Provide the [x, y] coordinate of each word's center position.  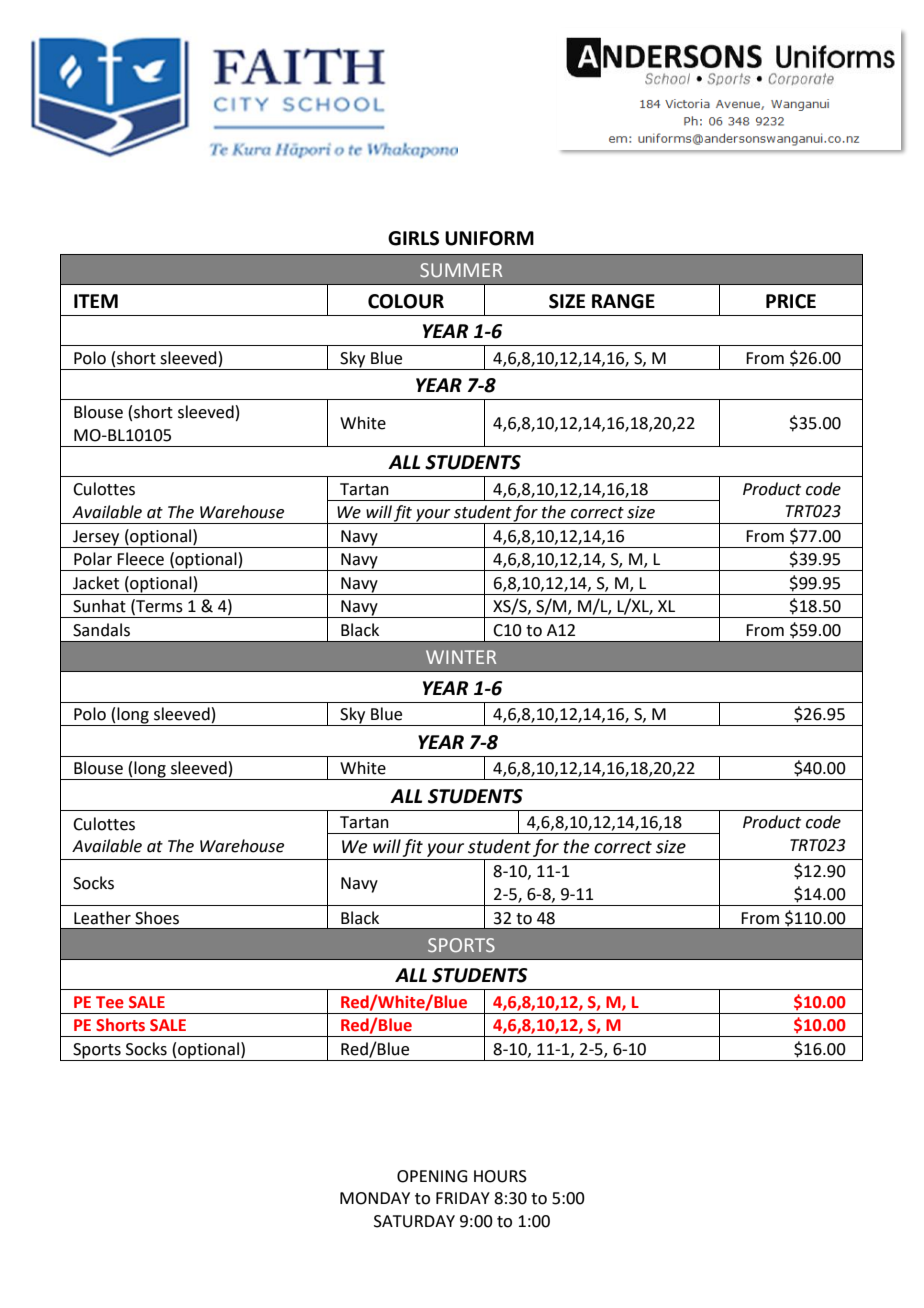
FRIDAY [463, 1198]
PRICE [791, 301]
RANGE [623, 301]
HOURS [500, 1176]
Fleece [140, 559]
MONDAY [375, 1198]
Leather [102, 918]
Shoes [157, 918]
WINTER [461, 657]
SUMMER [461, 270]
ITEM [96, 301]
